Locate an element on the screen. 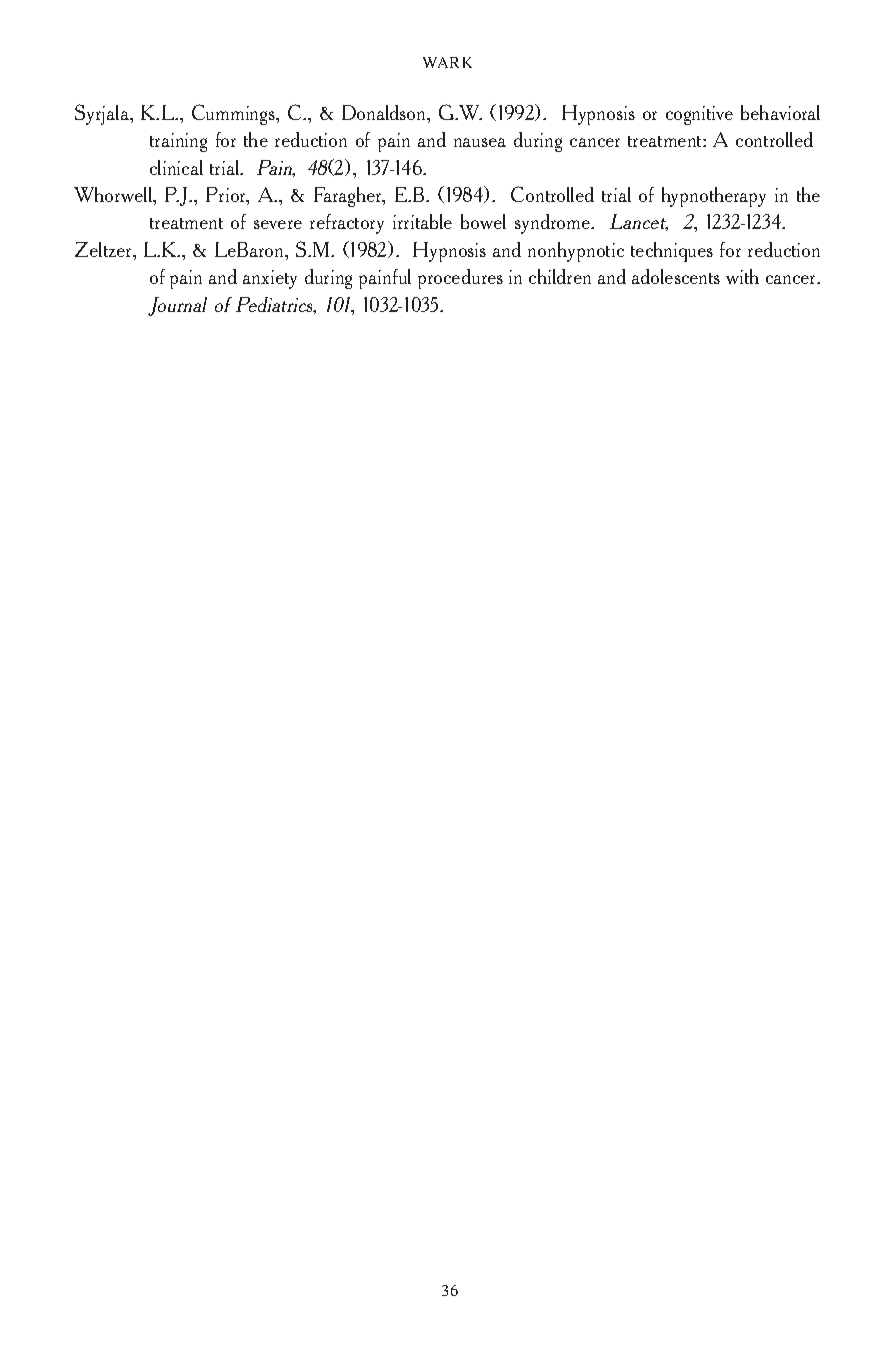 Image resolution: width=896 pixels, height=1345 pixels. Prior is located at coordinates (227, 196).
